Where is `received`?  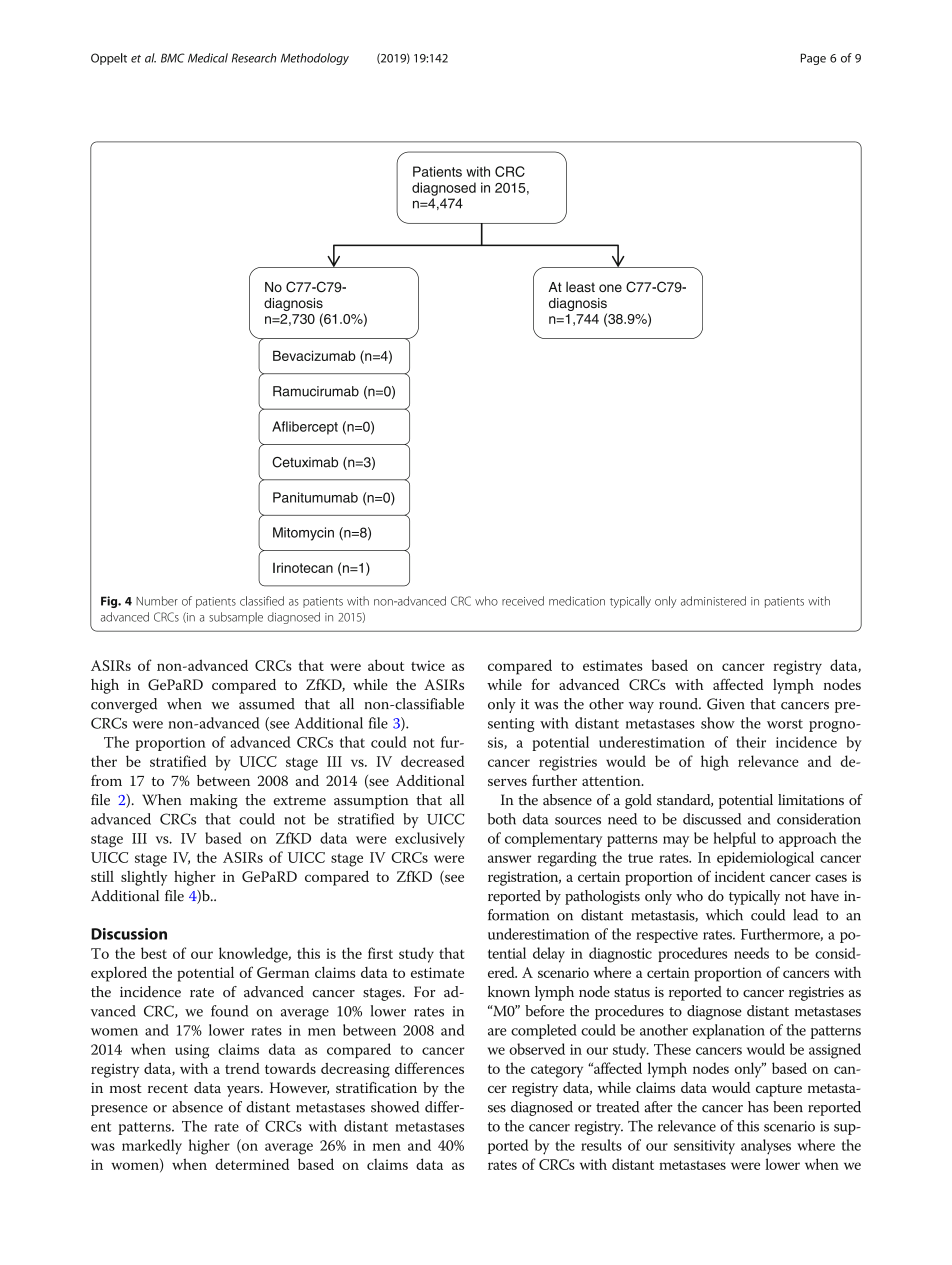 received is located at coordinates (523, 601).
